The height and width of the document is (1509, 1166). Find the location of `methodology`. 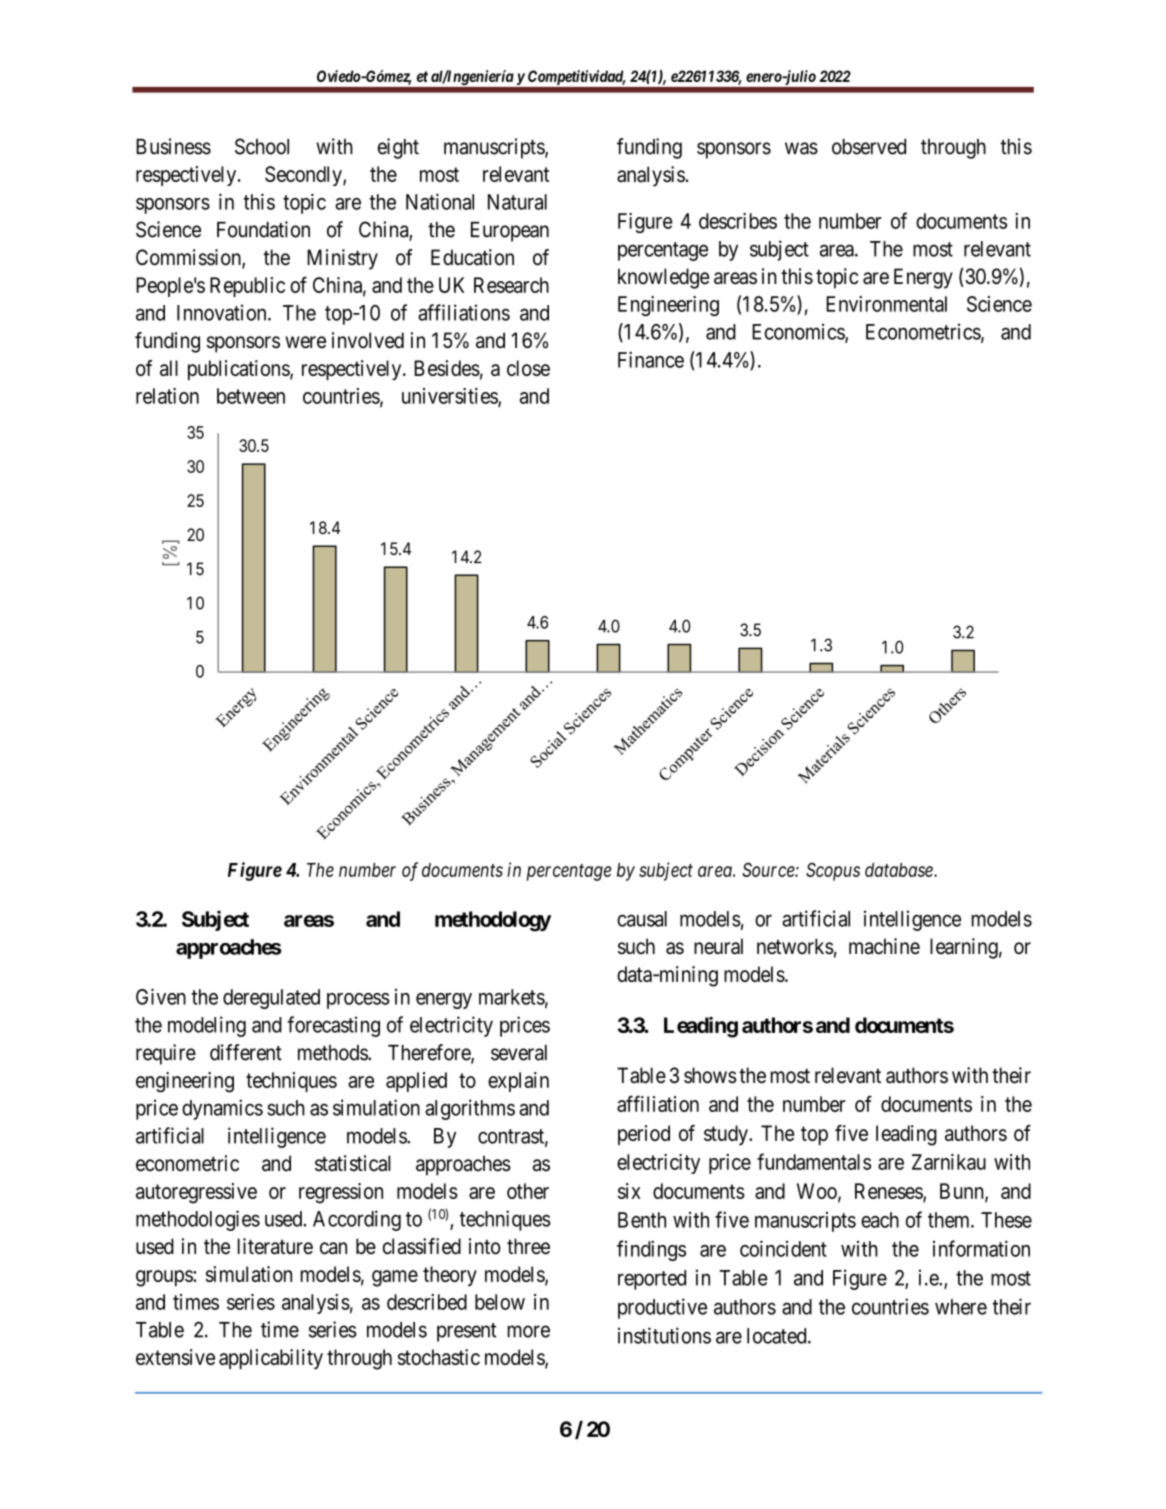

methodology is located at coordinates (493, 921).
